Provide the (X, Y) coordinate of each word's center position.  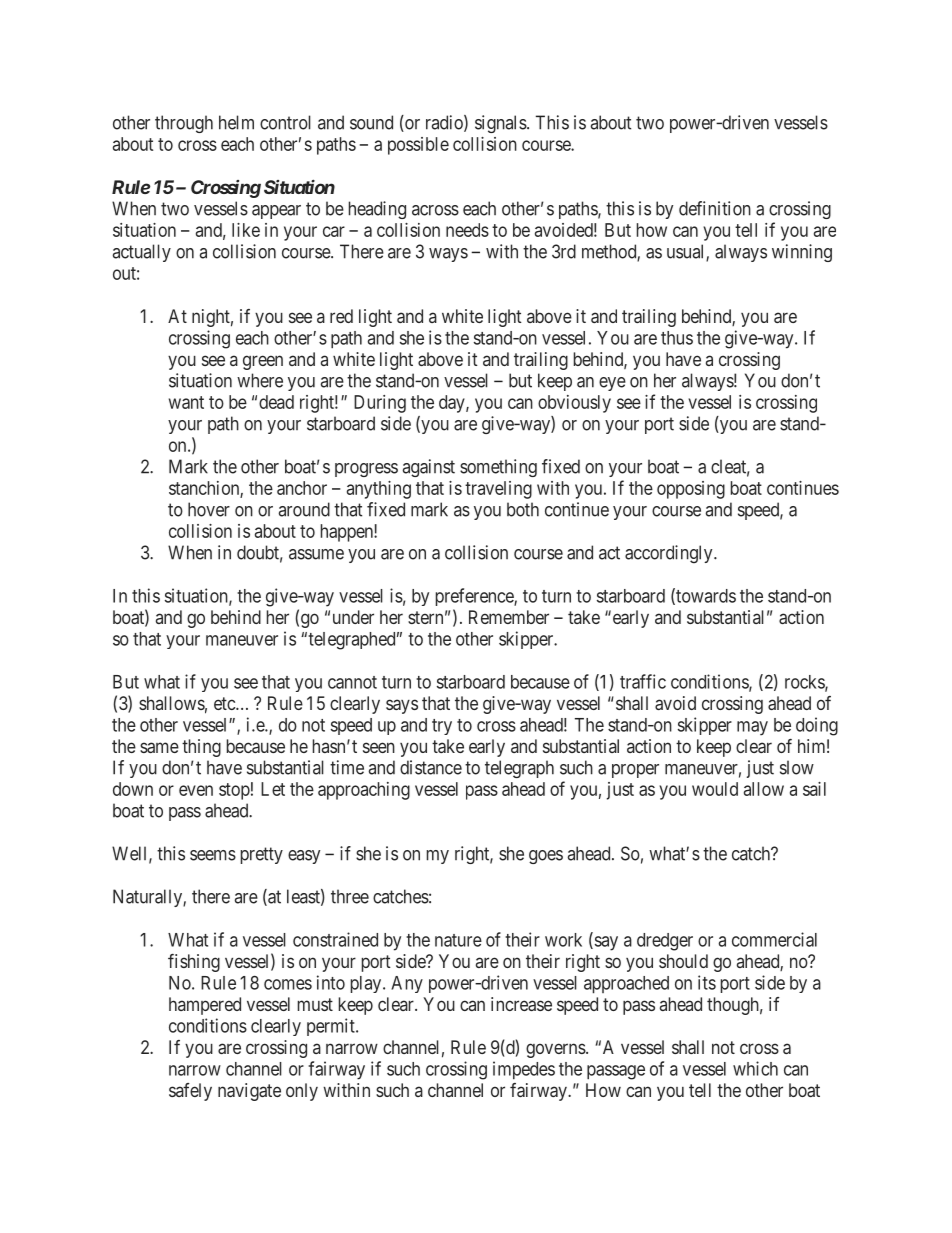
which (755, 1068)
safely (190, 1092)
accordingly (670, 554)
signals (501, 124)
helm (236, 122)
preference (475, 597)
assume (316, 554)
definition (715, 208)
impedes (524, 1070)
